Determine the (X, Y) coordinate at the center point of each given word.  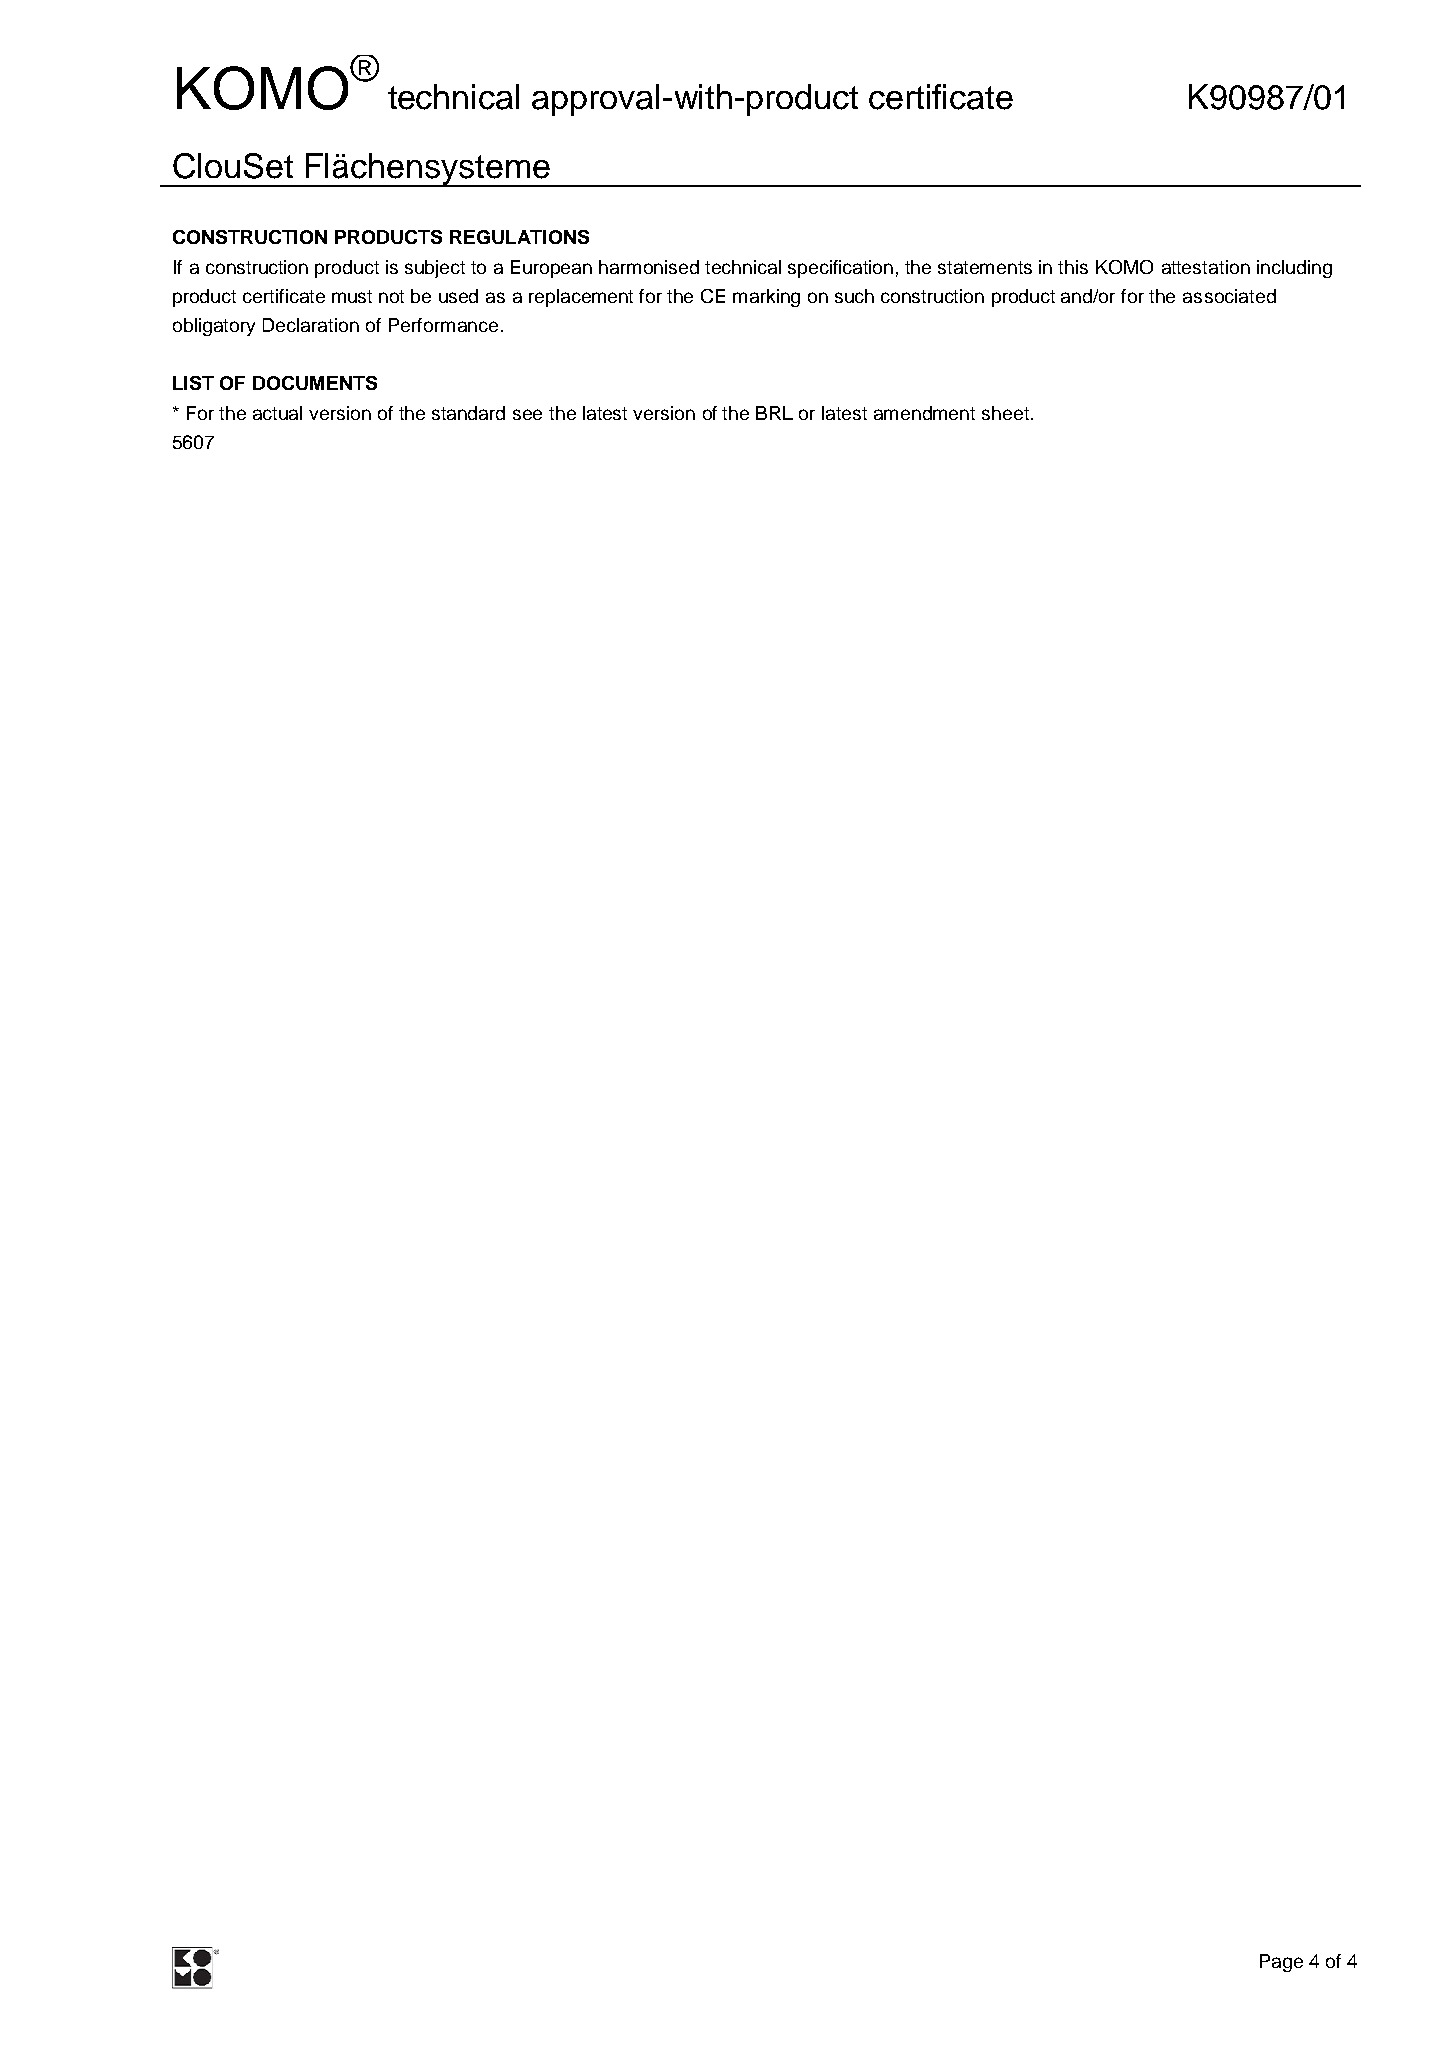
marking (766, 298)
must (352, 296)
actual (277, 413)
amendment (924, 413)
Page (1281, 1963)
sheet (1005, 413)
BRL (774, 413)
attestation (1206, 267)
